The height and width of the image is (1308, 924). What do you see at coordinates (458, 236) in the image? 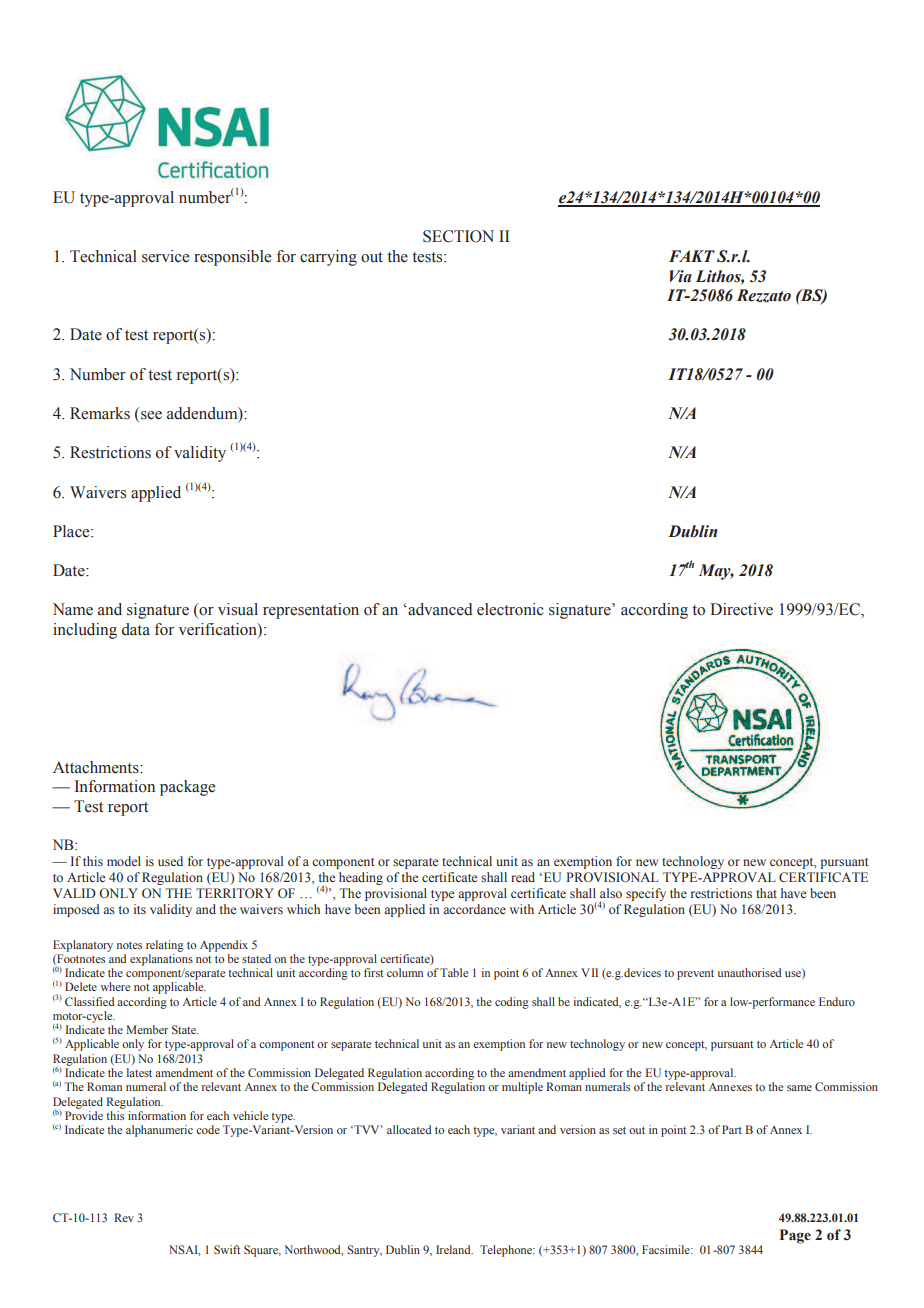
I see `SECTION` at bounding box center [458, 236].
